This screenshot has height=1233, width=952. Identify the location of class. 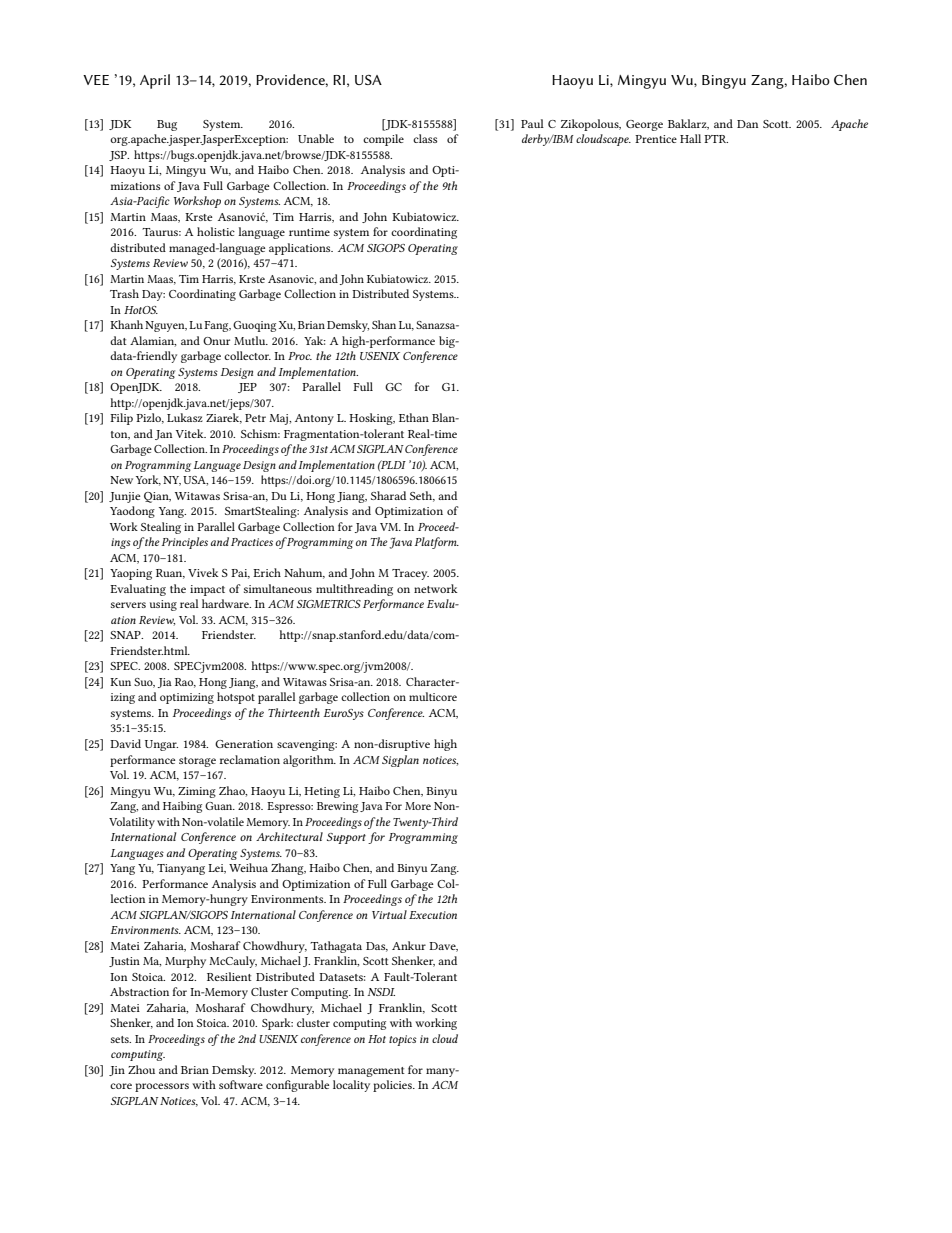
(425, 138).
